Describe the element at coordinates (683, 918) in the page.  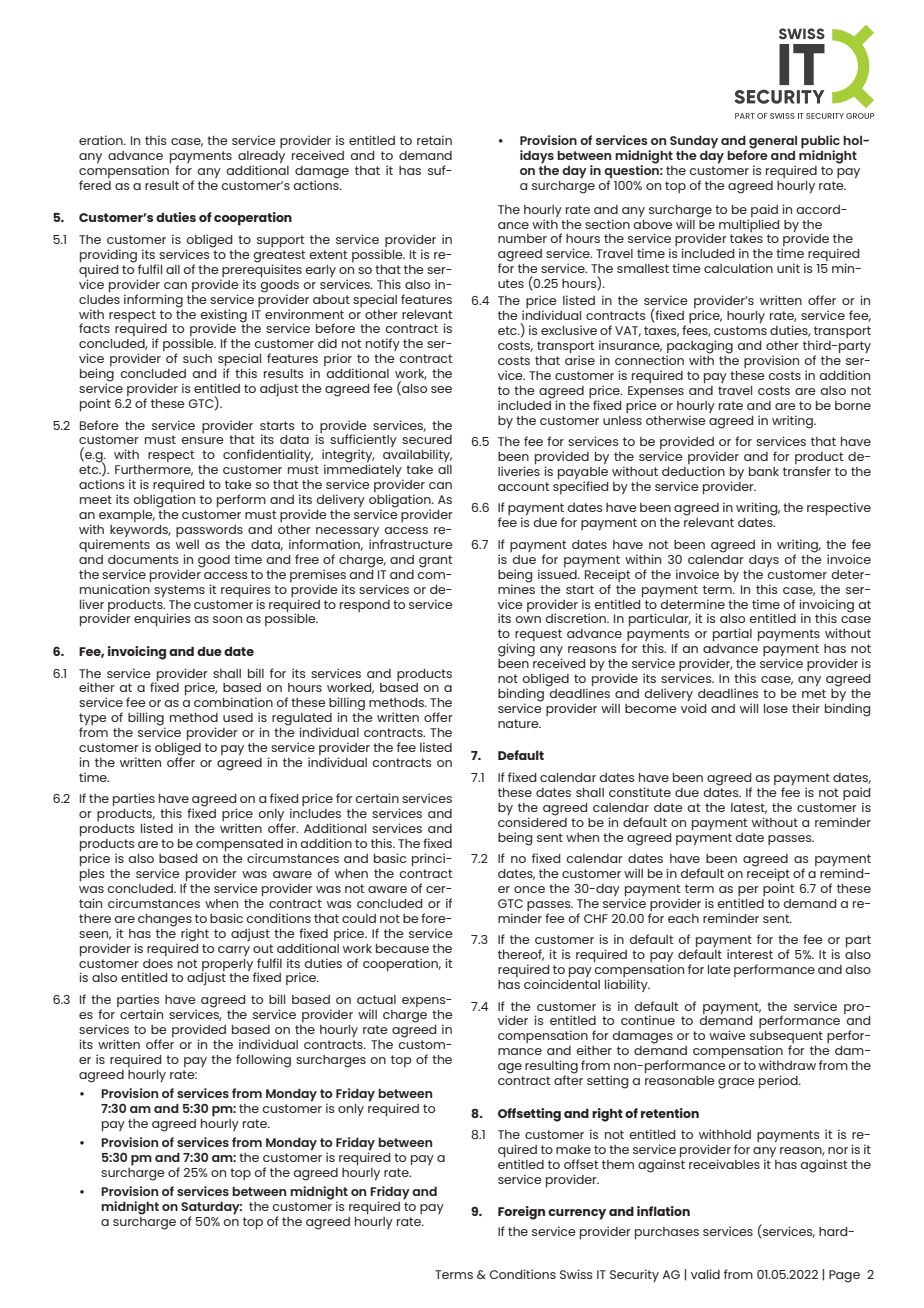
I see `each` at that location.
